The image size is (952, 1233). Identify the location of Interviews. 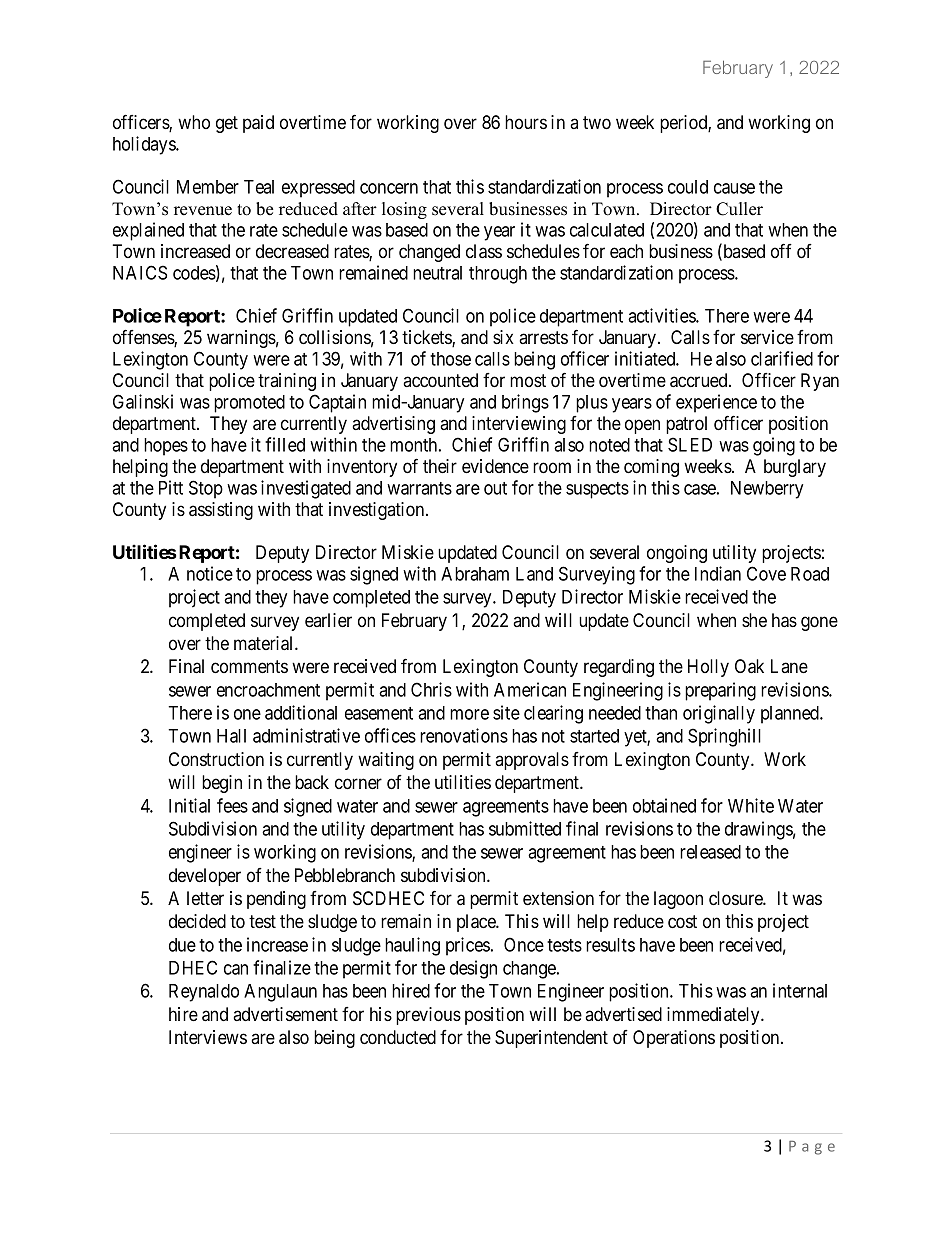
(208, 1037).
